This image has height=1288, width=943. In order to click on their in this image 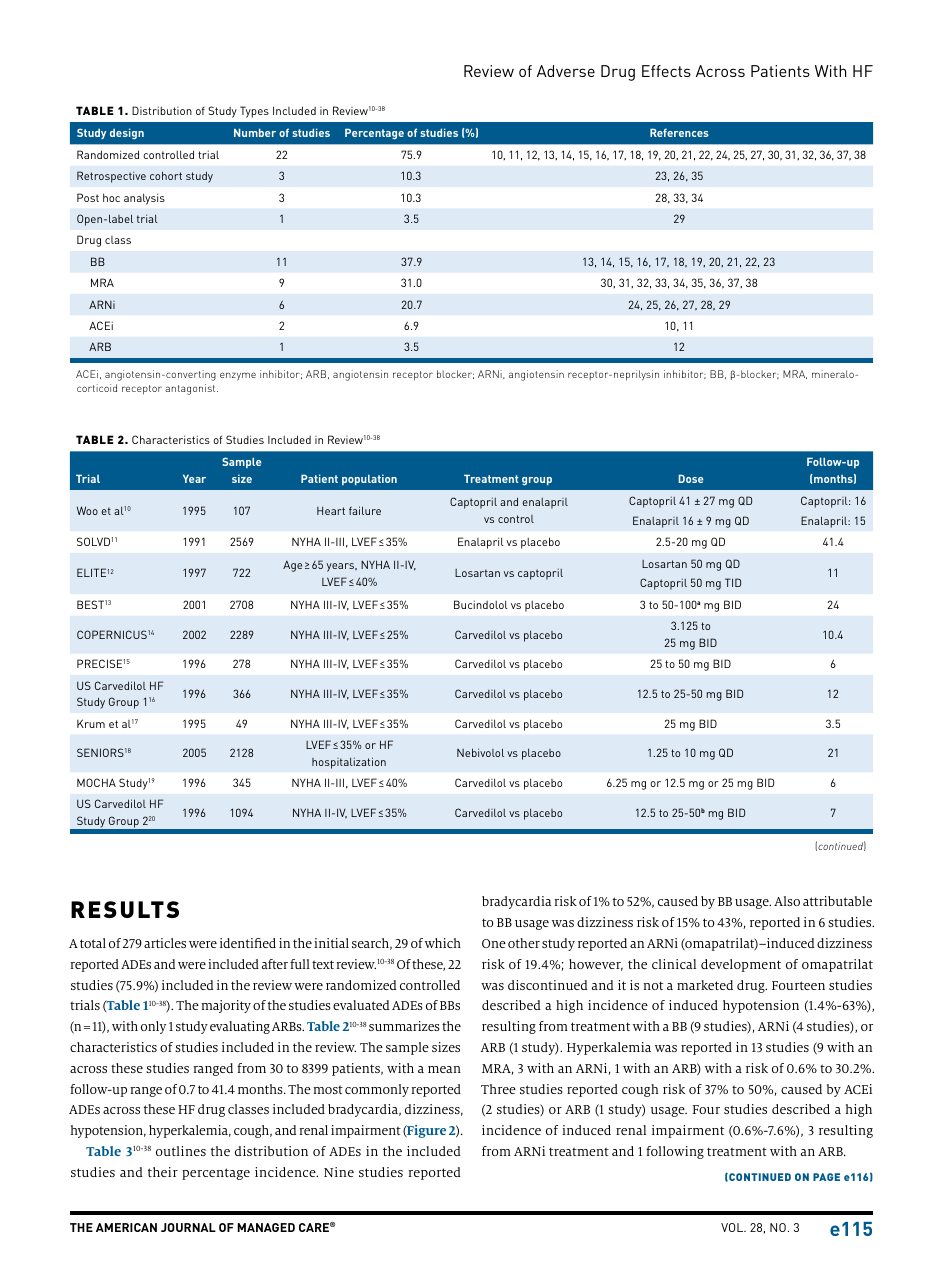, I will do `click(163, 1172)`.
